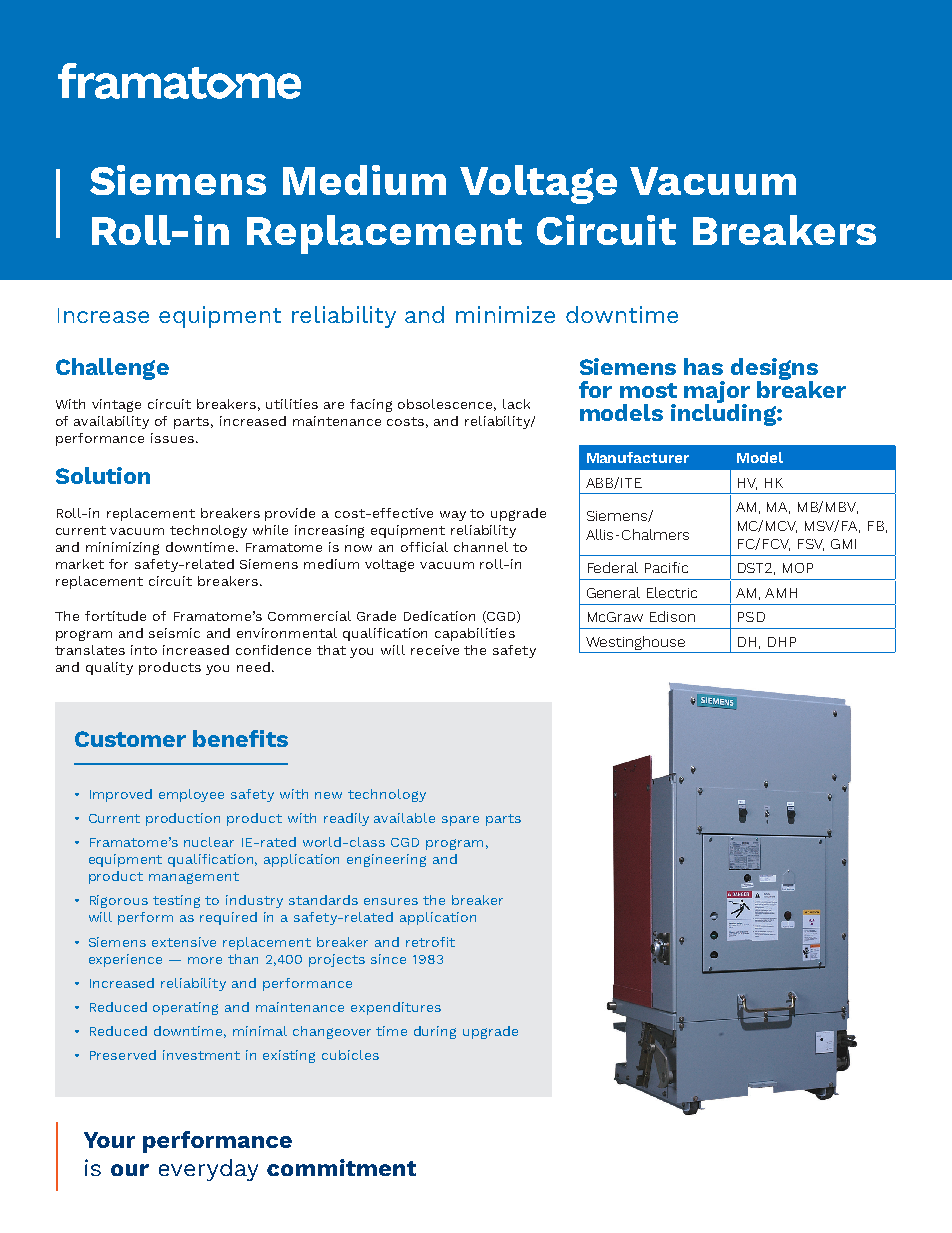  I want to click on way, so click(453, 516).
